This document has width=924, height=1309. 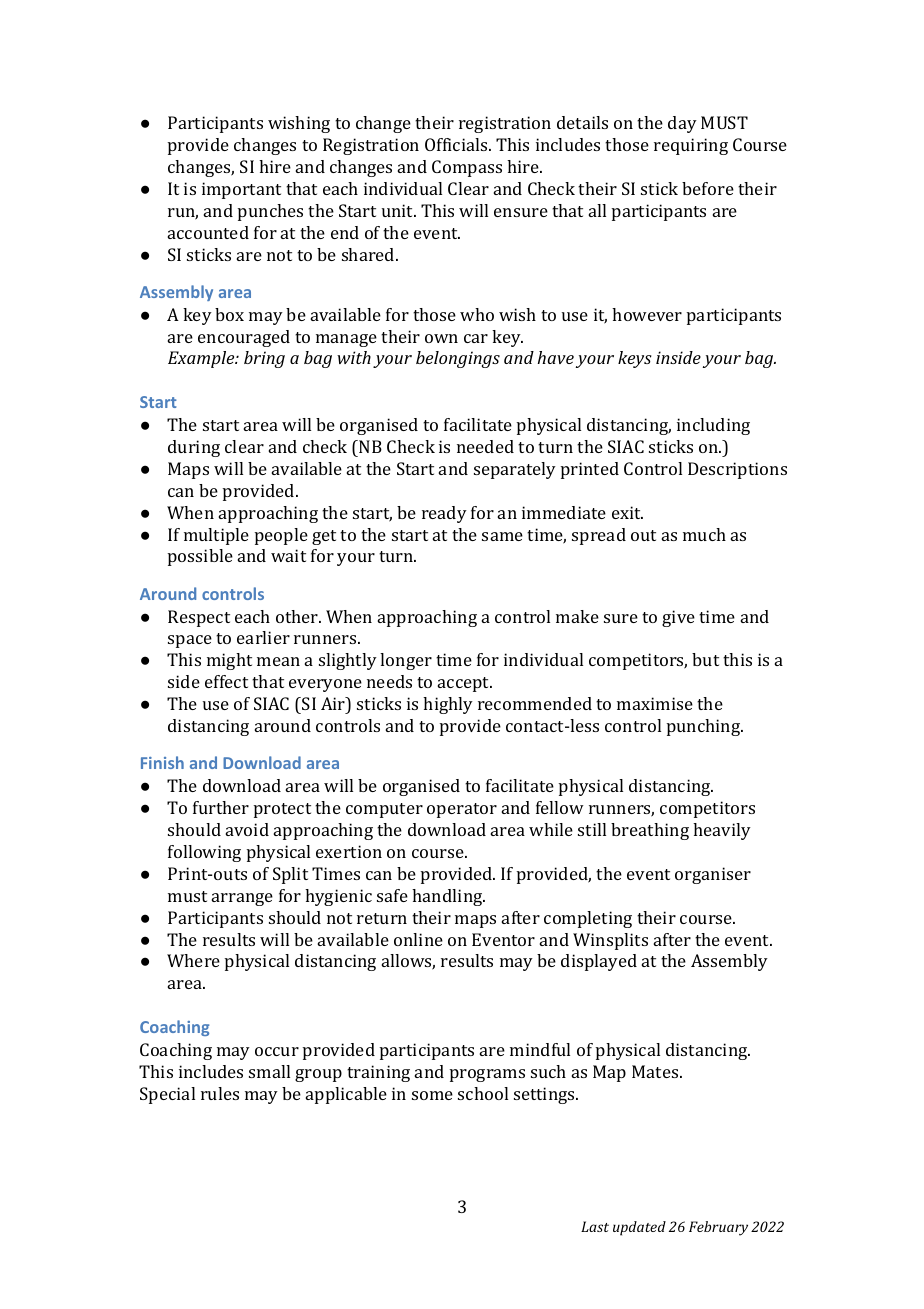 I want to click on important, so click(x=241, y=190).
